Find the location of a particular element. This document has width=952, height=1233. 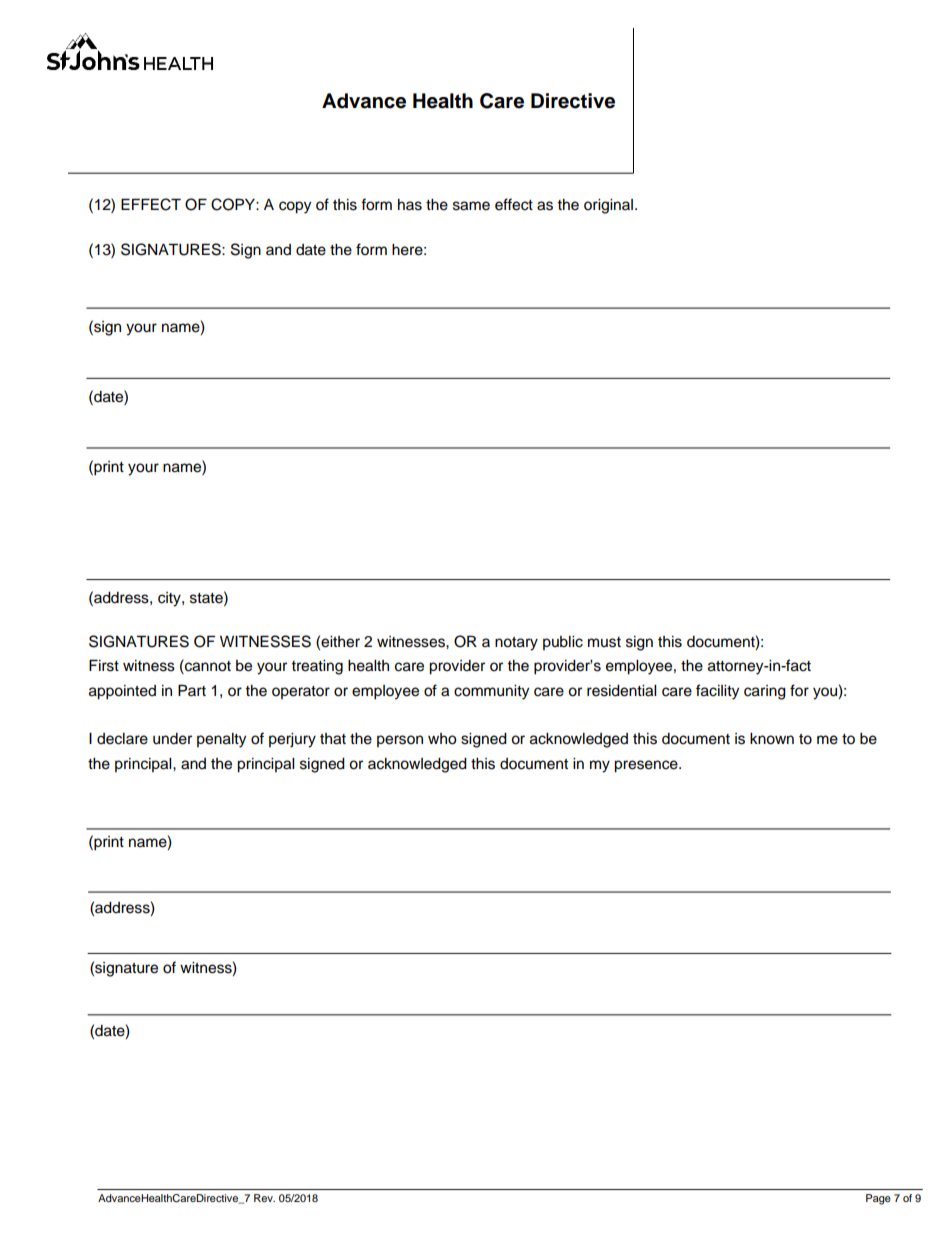

penalty is located at coordinates (221, 740).
